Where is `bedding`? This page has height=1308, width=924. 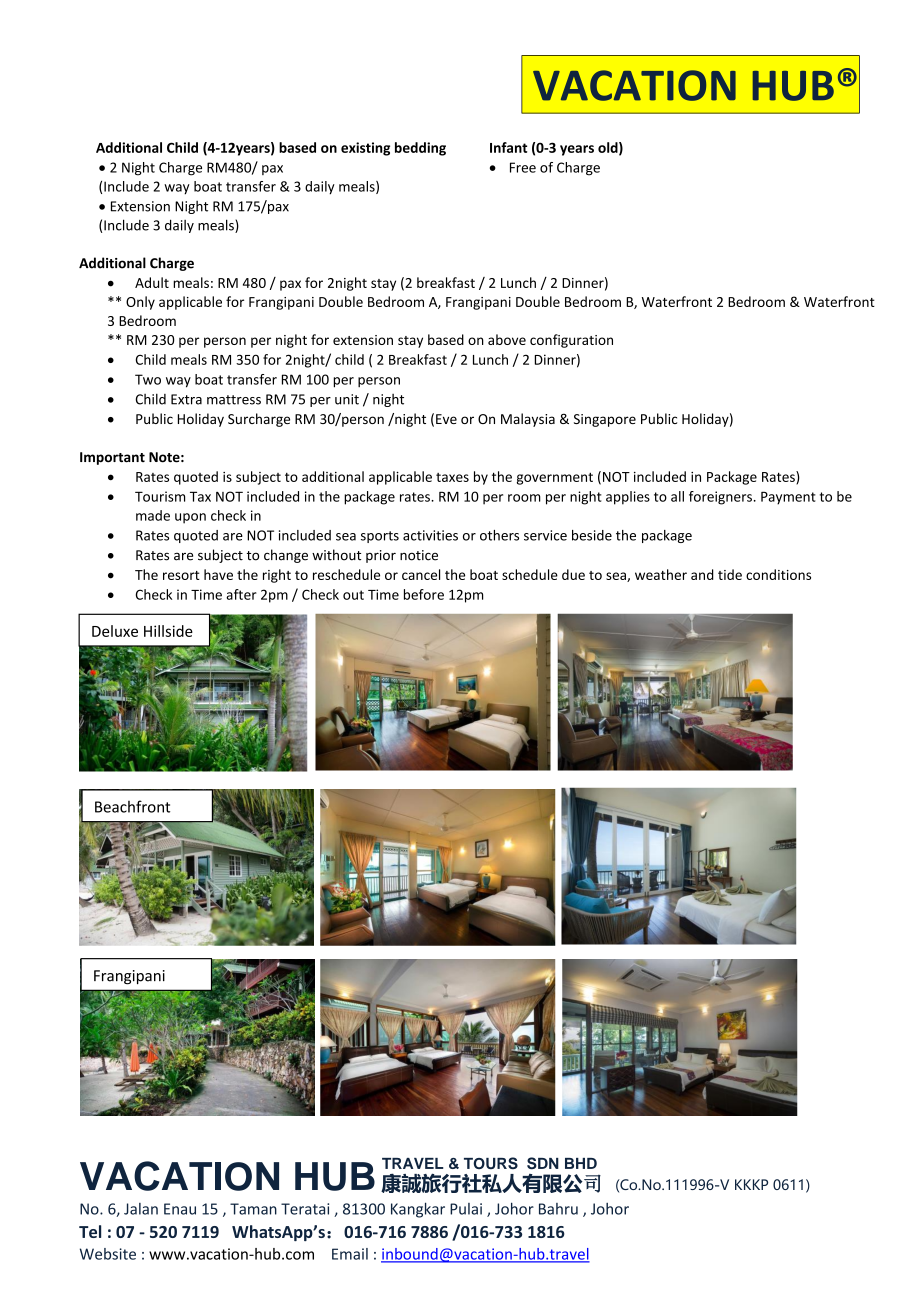 bedding is located at coordinates (420, 149).
